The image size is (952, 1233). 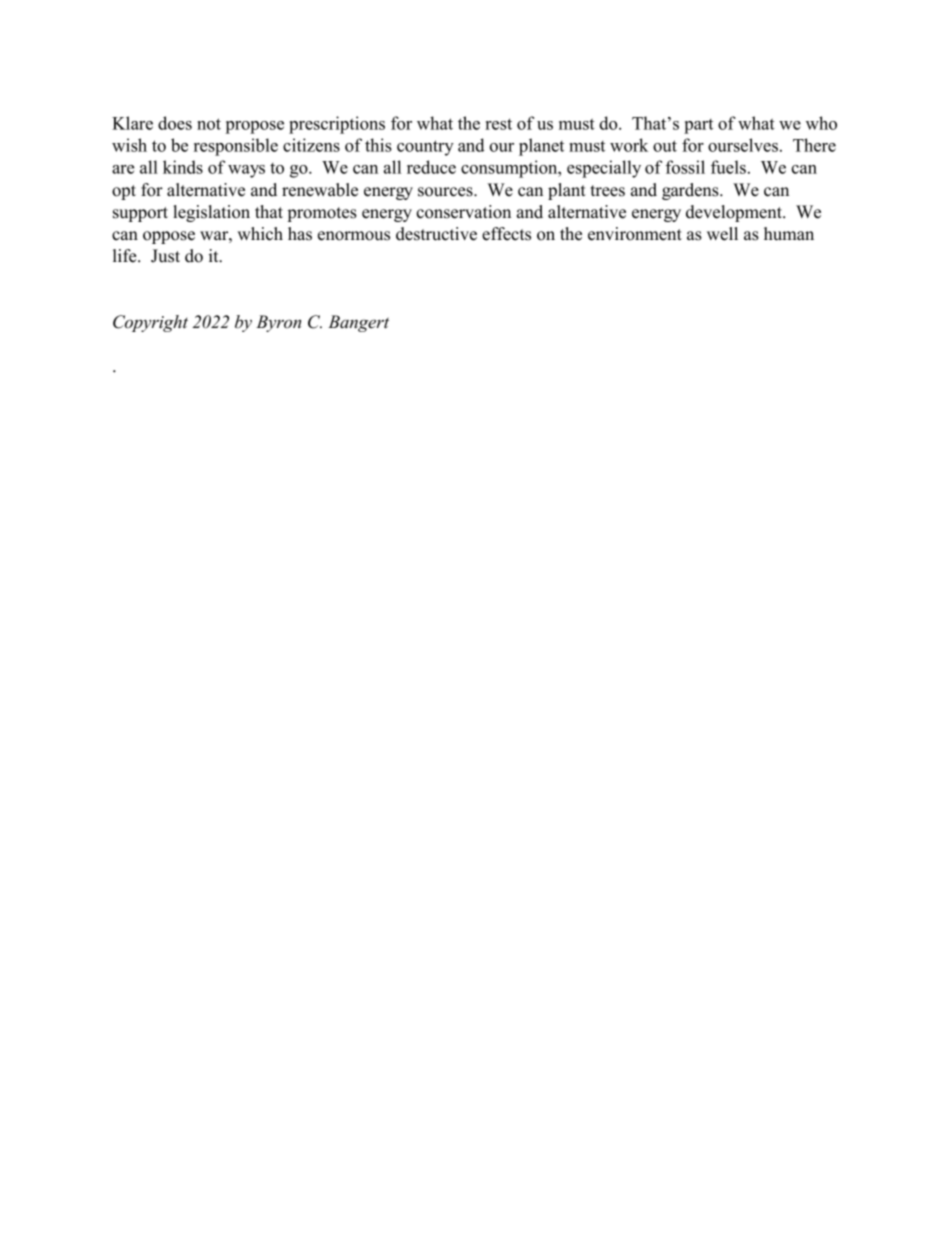 What do you see at coordinates (735, 213) in the screenshot?
I see `development` at bounding box center [735, 213].
